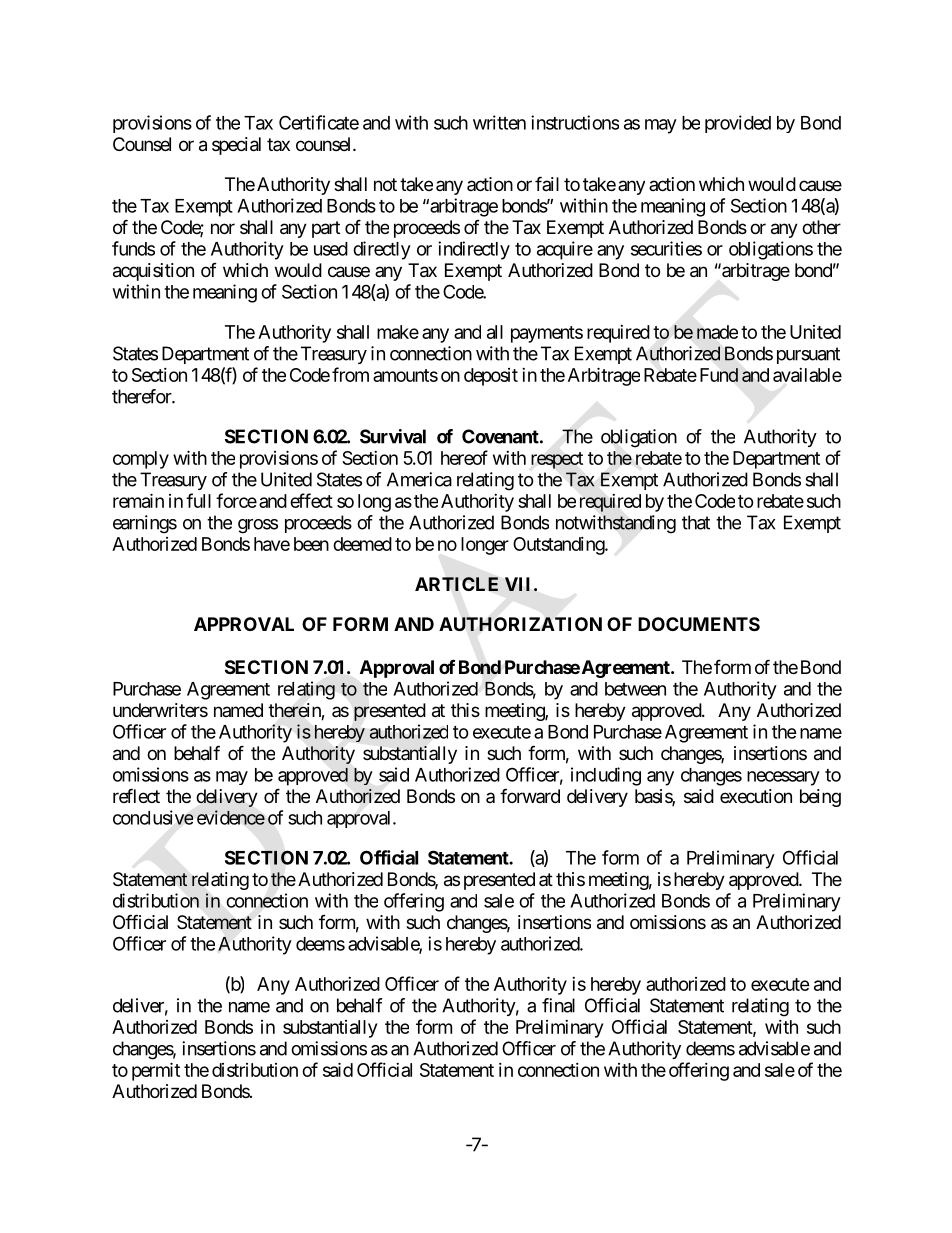 The image size is (952, 1233). What do you see at coordinates (156, 1071) in the screenshot?
I see `permit` at bounding box center [156, 1071].
